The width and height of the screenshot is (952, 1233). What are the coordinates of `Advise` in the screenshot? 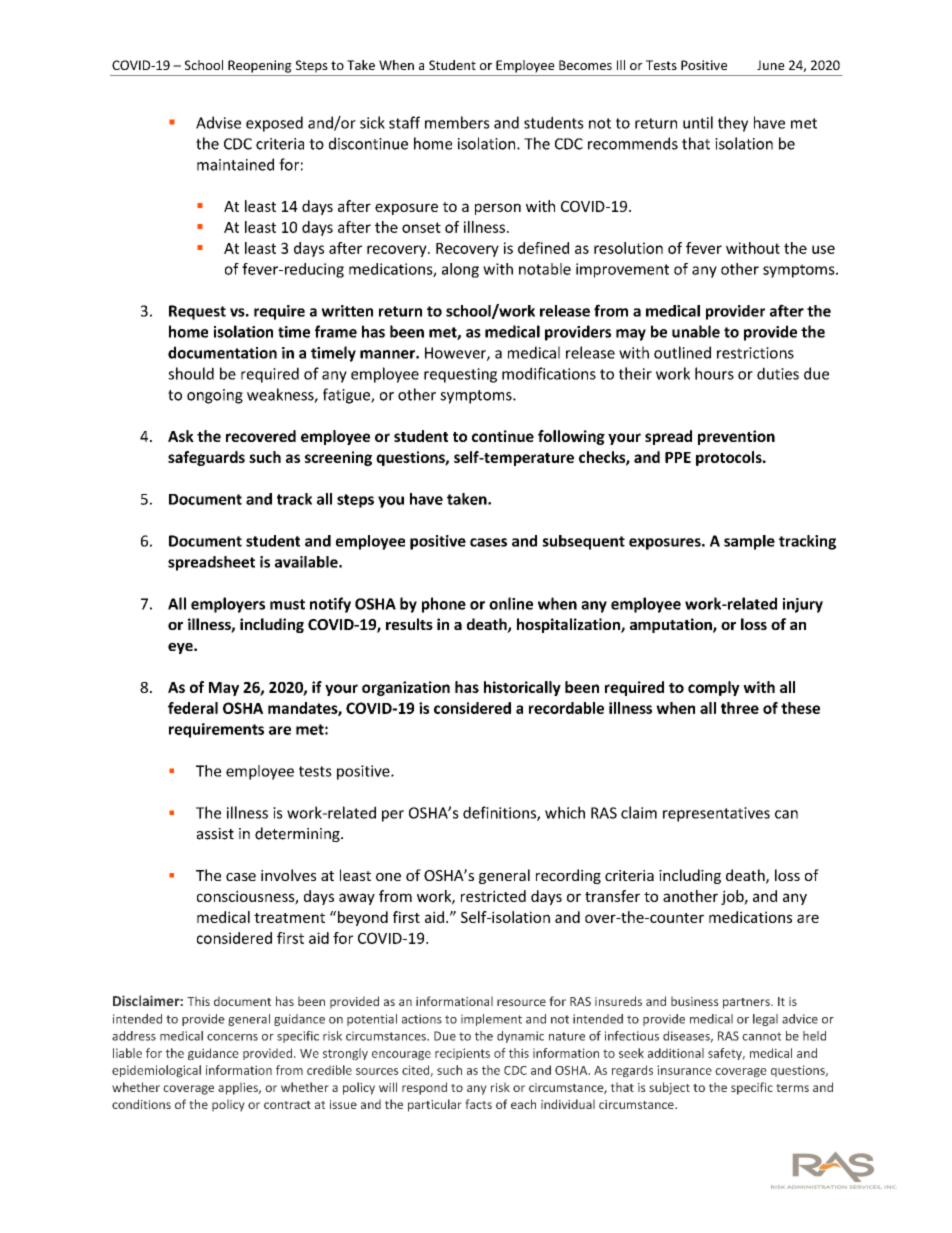 It's located at (218, 122).
